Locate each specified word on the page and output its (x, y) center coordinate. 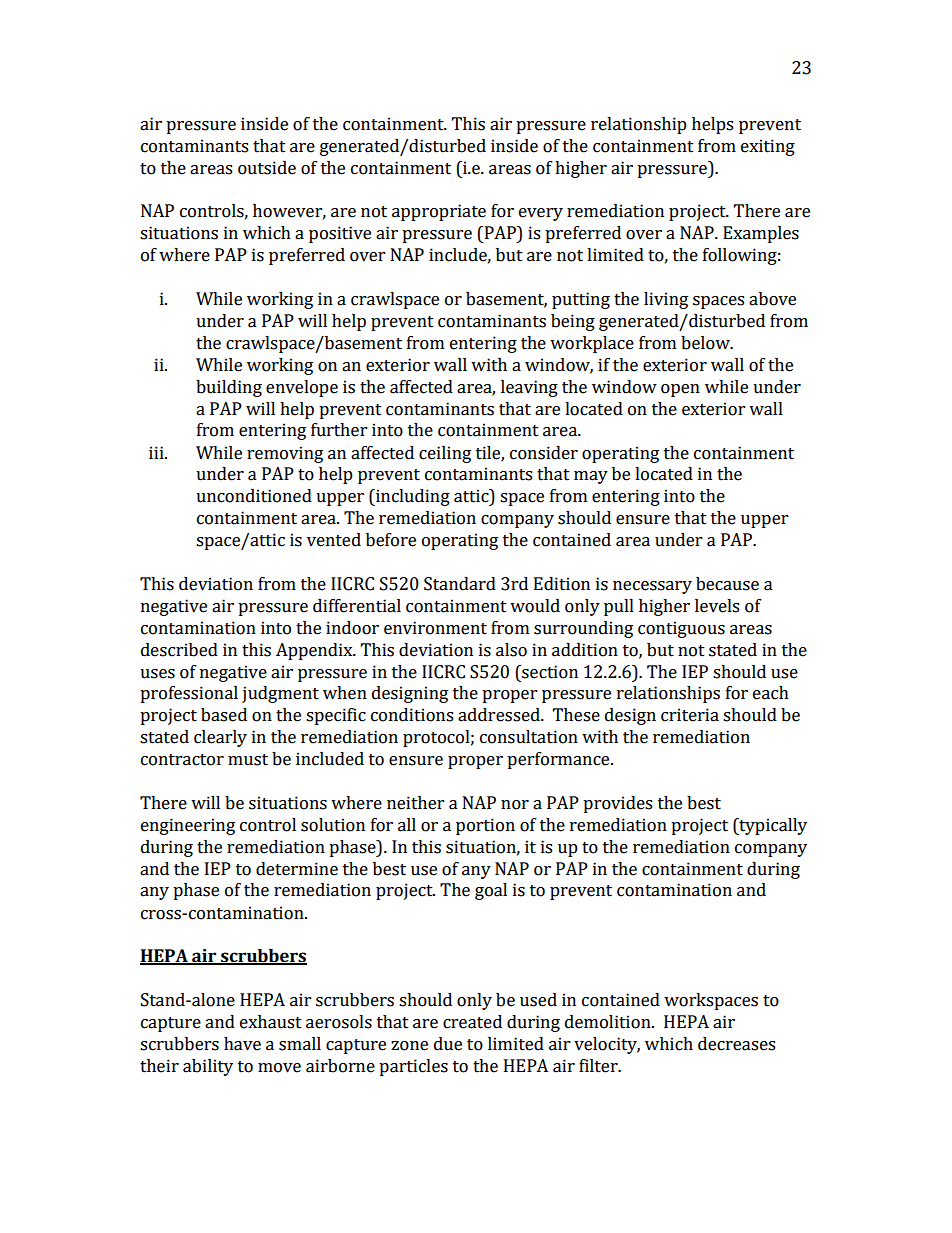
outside (267, 168)
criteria (690, 715)
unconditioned (254, 496)
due (448, 1044)
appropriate (439, 212)
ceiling (445, 454)
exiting (768, 147)
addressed (500, 715)
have (242, 1044)
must (248, 760)
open (680, 390)
